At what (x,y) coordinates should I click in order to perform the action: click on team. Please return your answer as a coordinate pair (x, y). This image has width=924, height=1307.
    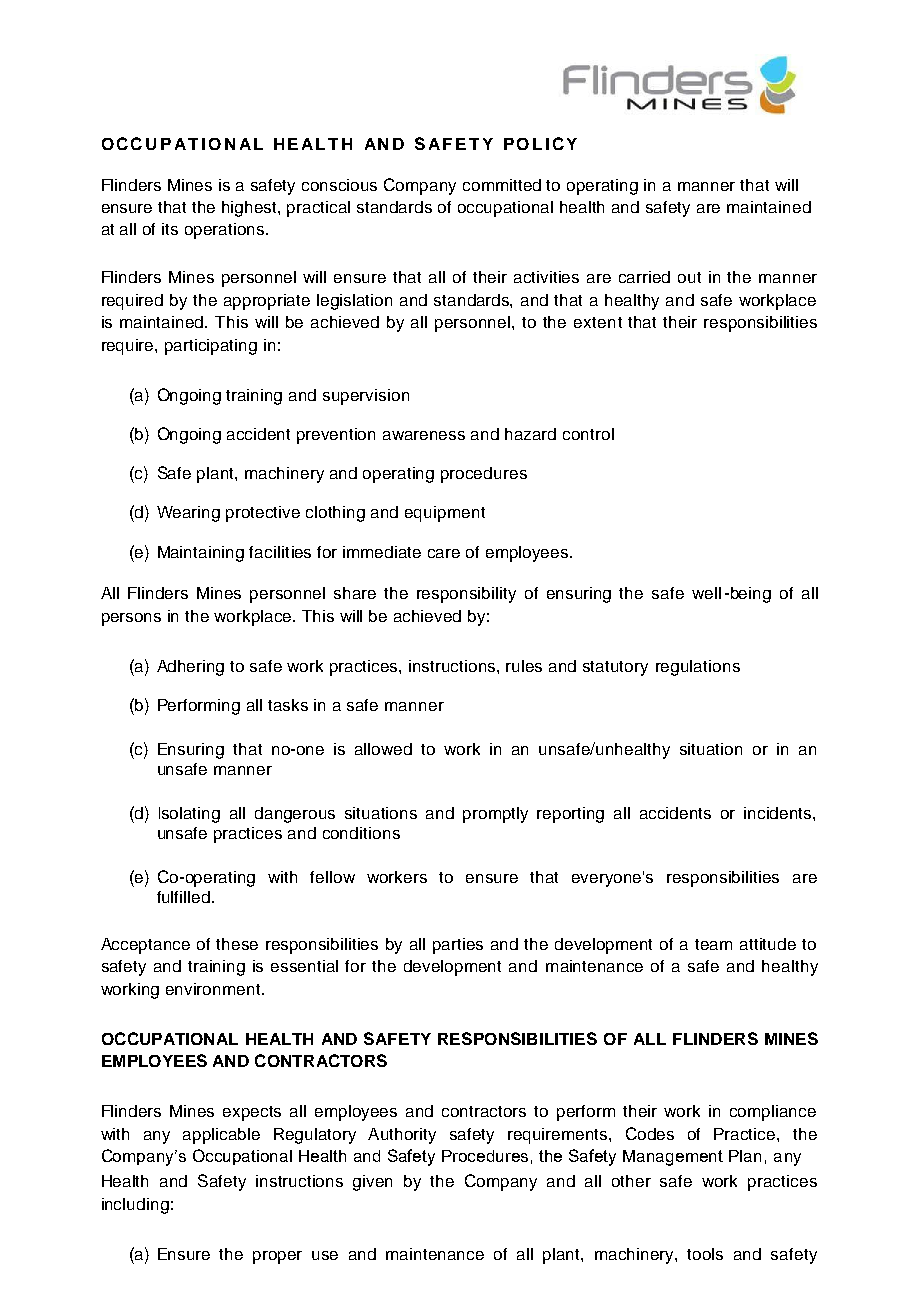
    Looking at the image, I should click on (713, 944).
